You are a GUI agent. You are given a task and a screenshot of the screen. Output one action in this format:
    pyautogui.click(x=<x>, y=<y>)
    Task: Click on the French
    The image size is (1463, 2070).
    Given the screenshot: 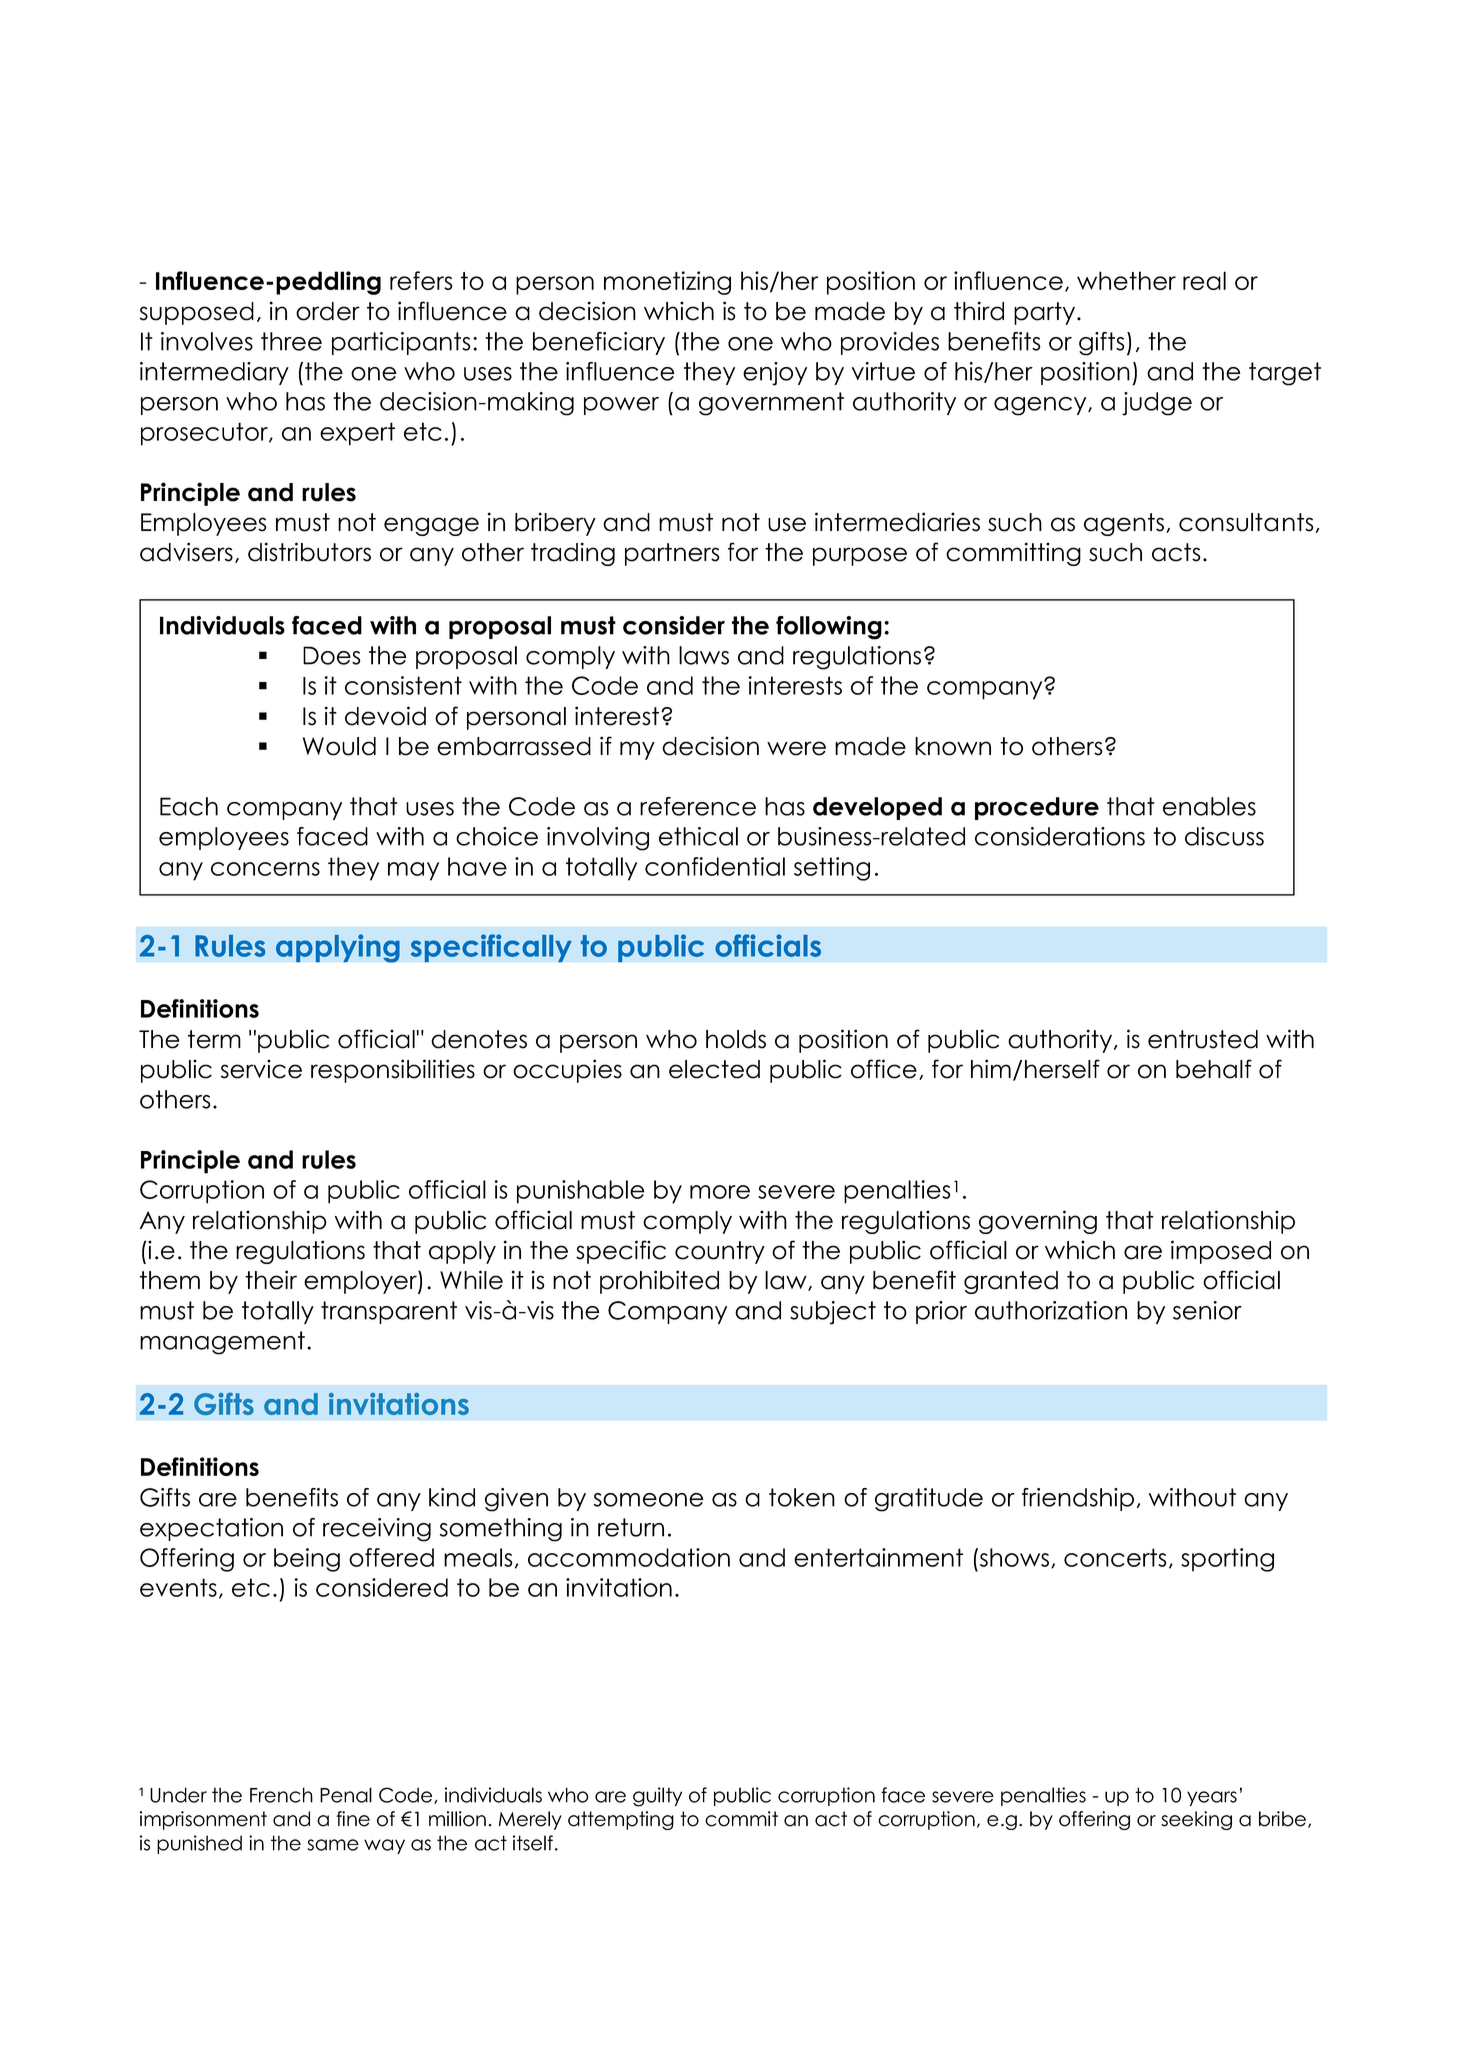 What is the action you would take?
    pyautogui.click(x=281, y=1795)
